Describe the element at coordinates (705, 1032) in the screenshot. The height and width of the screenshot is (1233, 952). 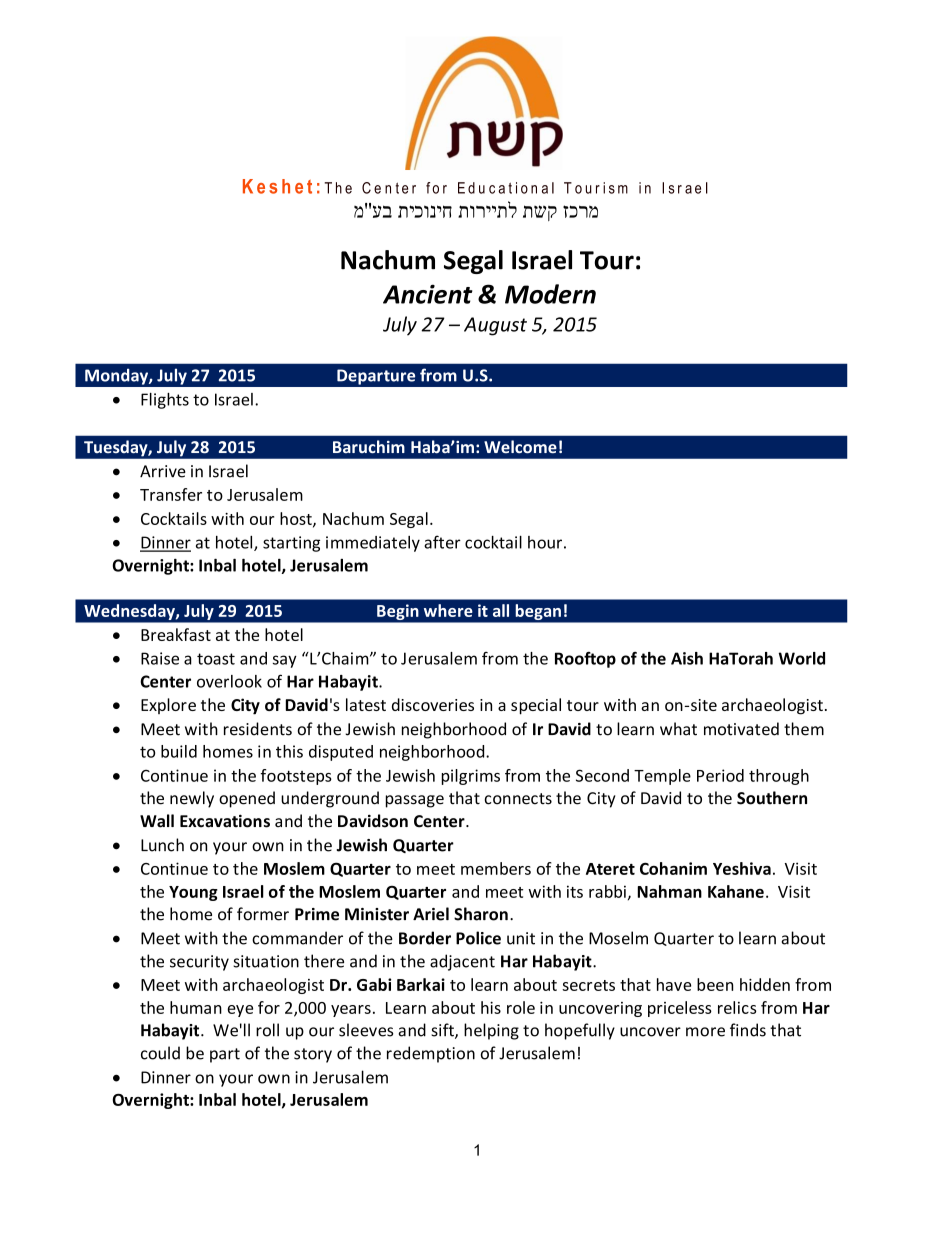
I see `more` at that location.
